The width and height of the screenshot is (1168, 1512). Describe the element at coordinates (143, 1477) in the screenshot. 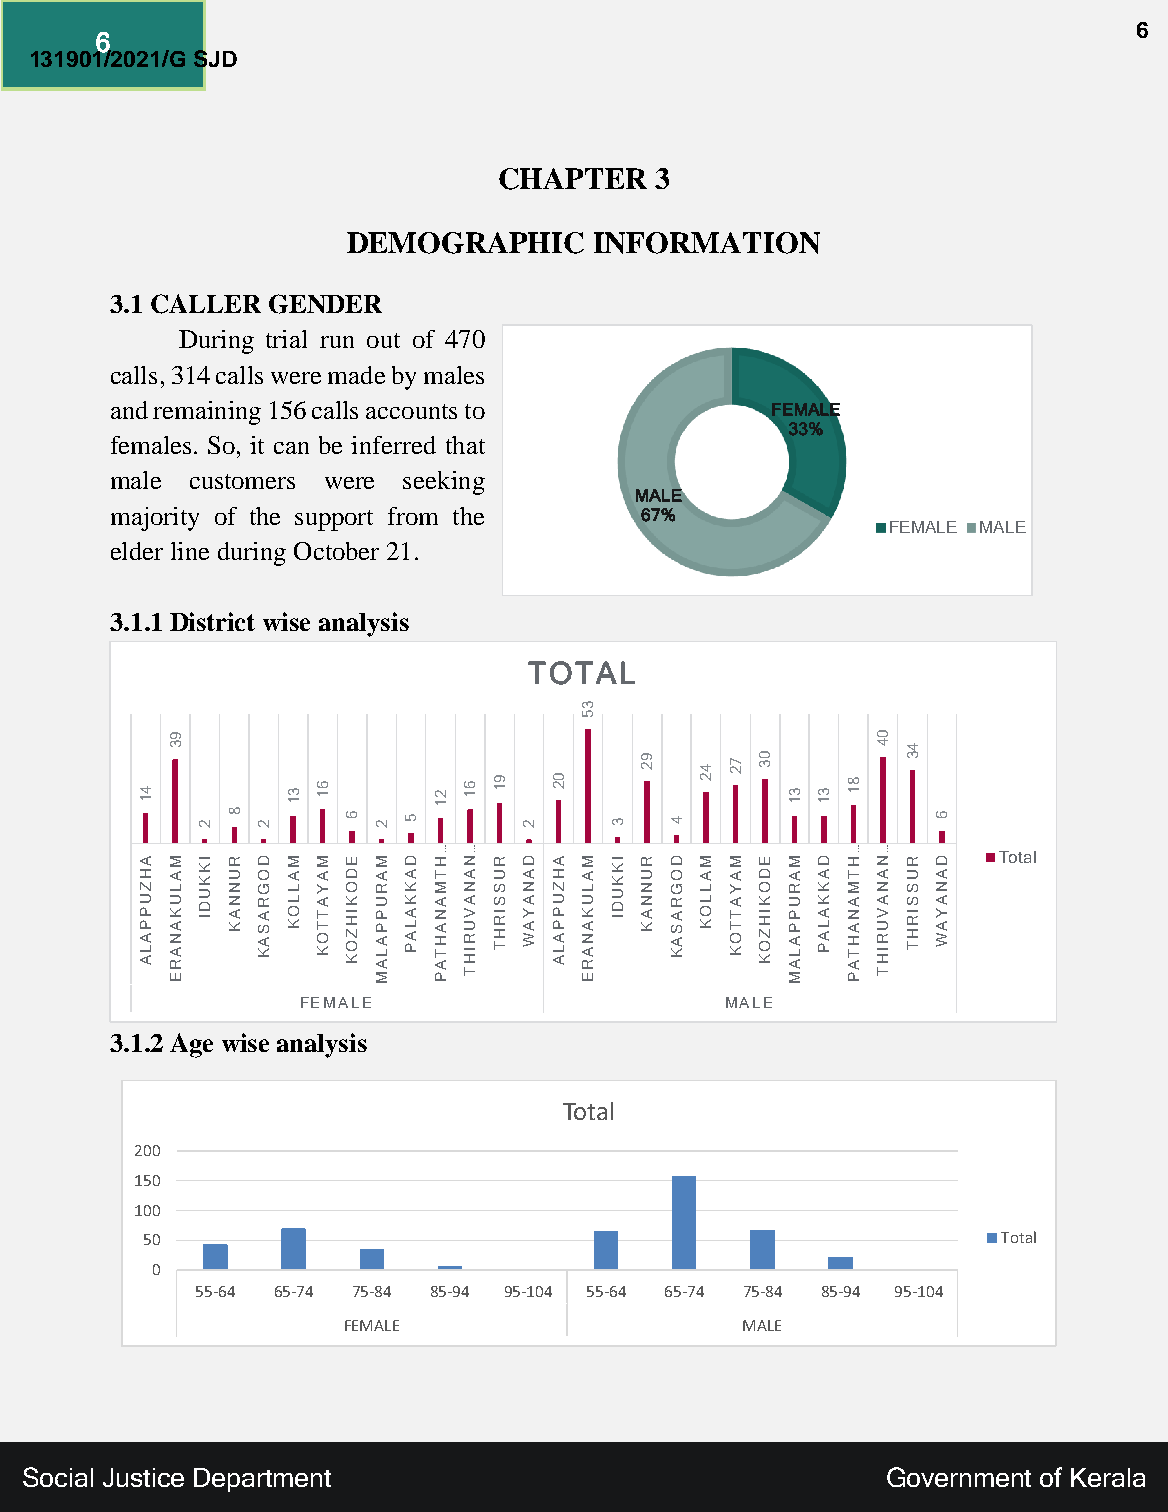

I see `Justice` at that location.
